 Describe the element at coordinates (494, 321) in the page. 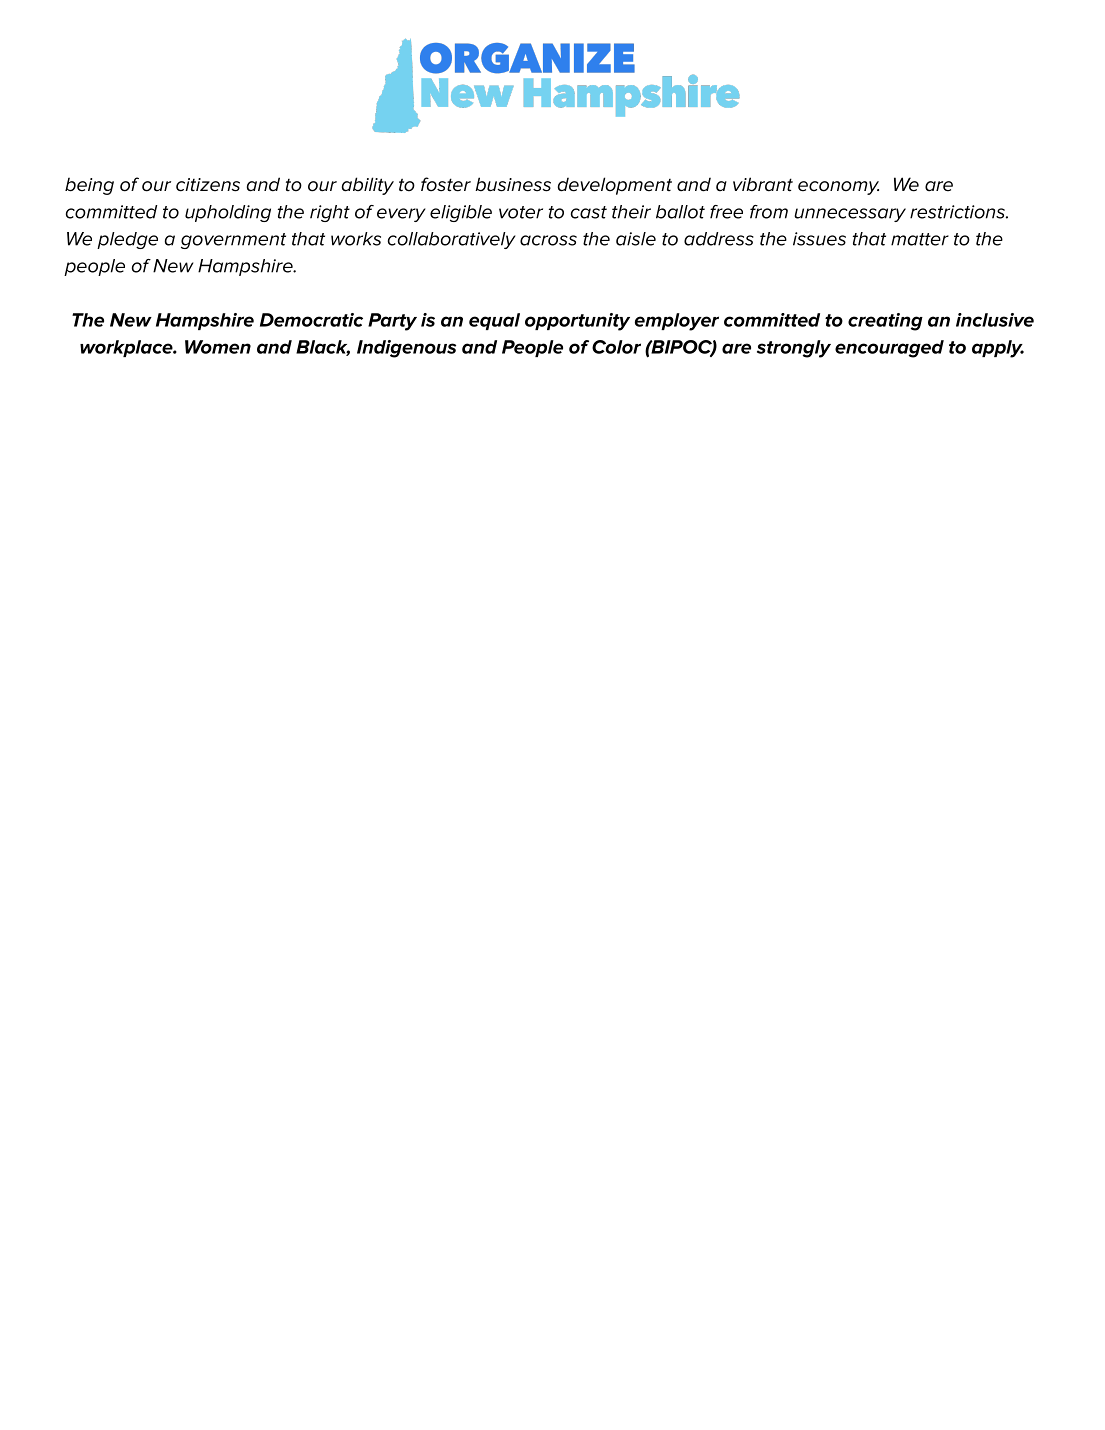

I see `equal` at that location.
